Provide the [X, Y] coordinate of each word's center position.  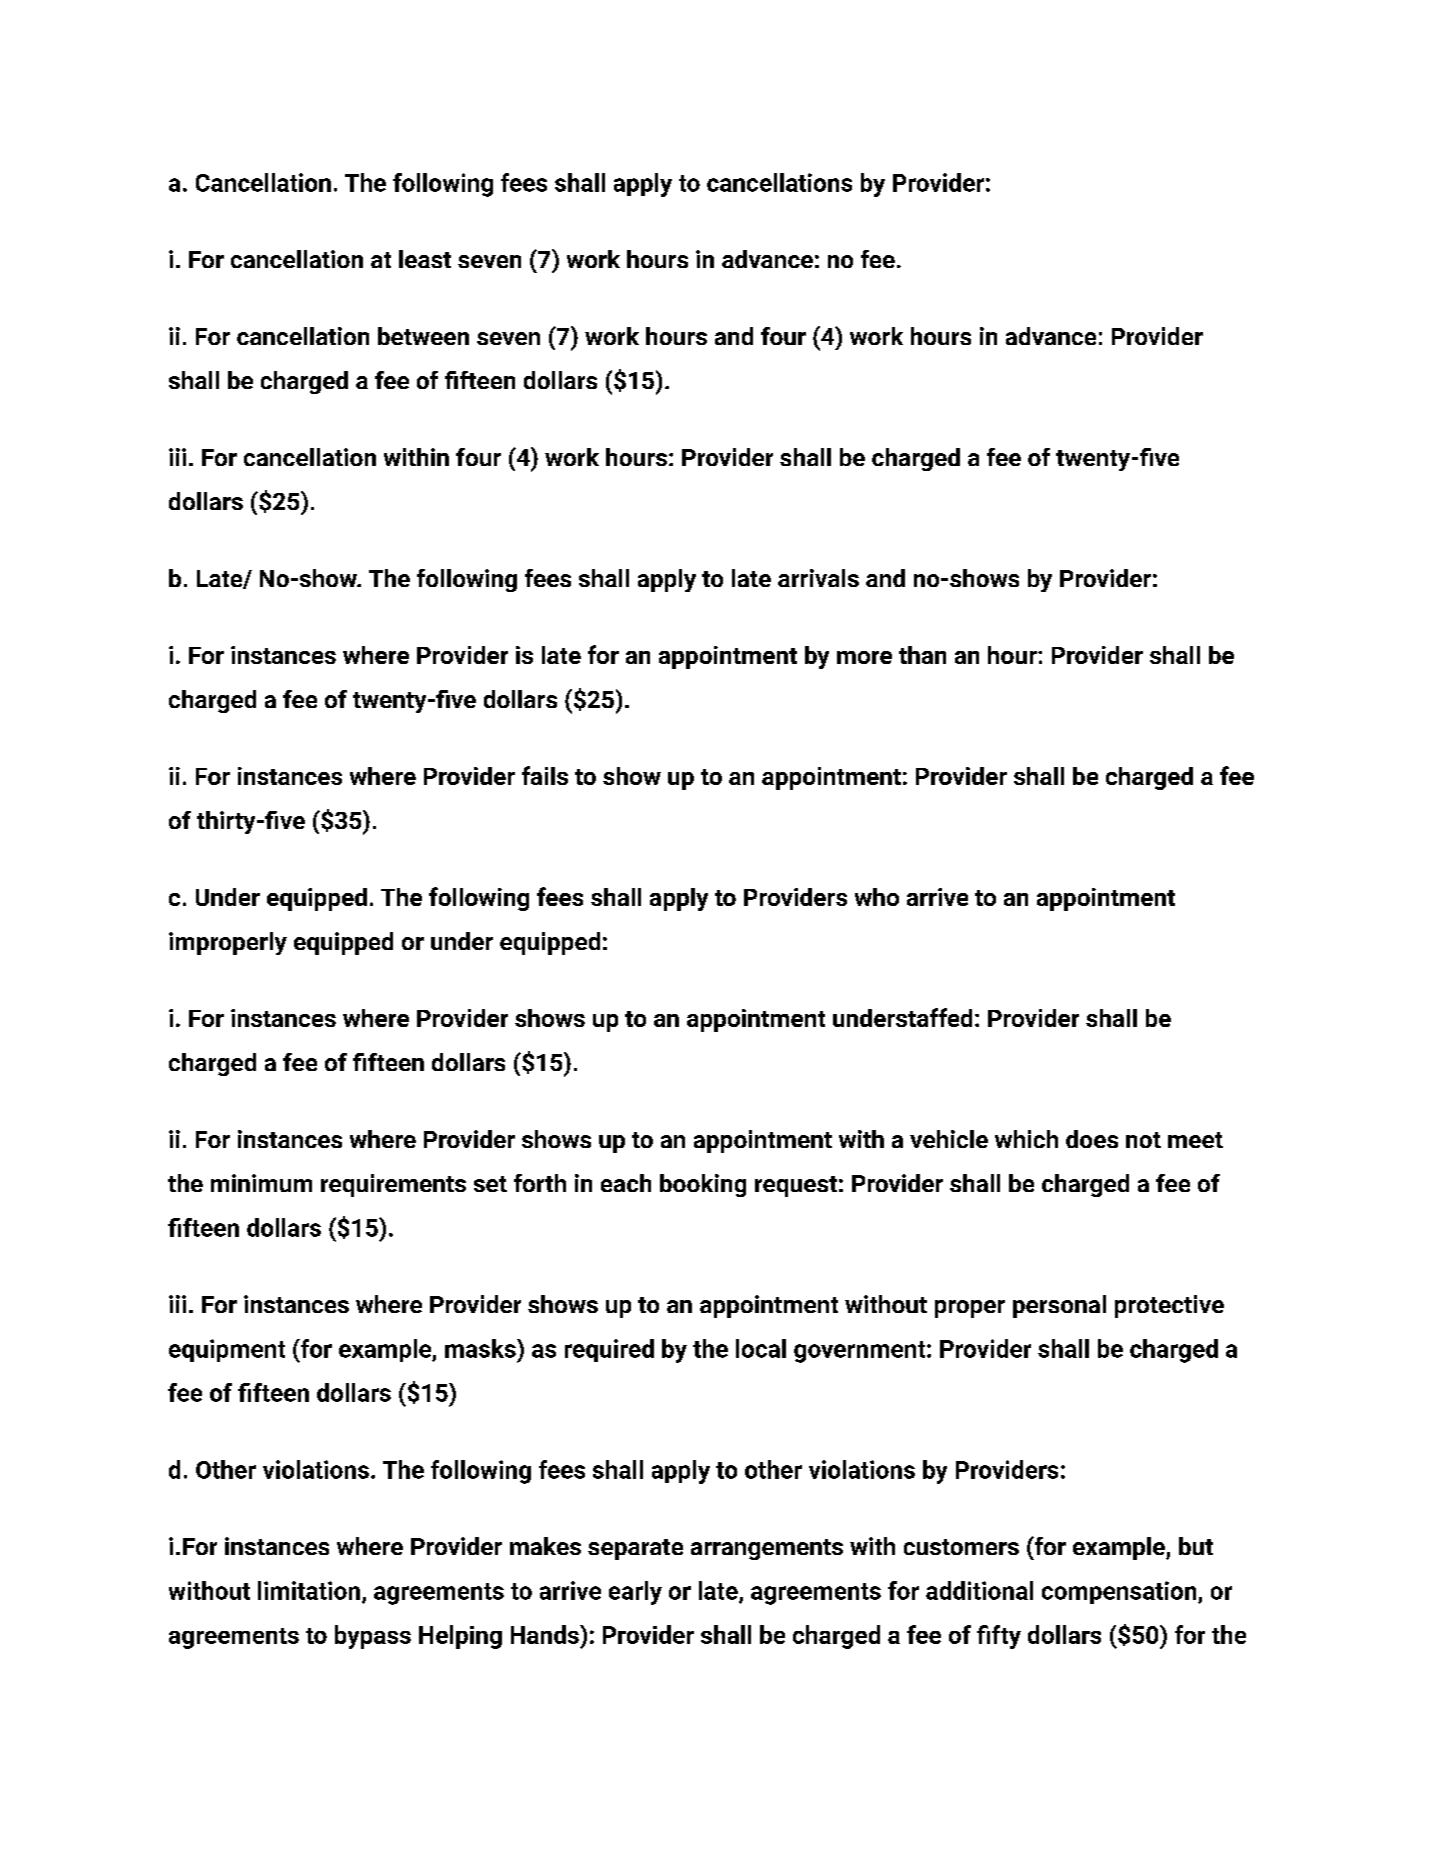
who [877, 897]
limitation [309, 1590]
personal [1059, 1306]
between [423, 336]
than [922, 655]
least [425, 259]
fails [545, 775]
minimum [261, 1183]
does [1092, 1139]
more [864, 657]
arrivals [818, 578]
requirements [393, 1185]
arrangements [767, 1549]
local [761, 1348]
